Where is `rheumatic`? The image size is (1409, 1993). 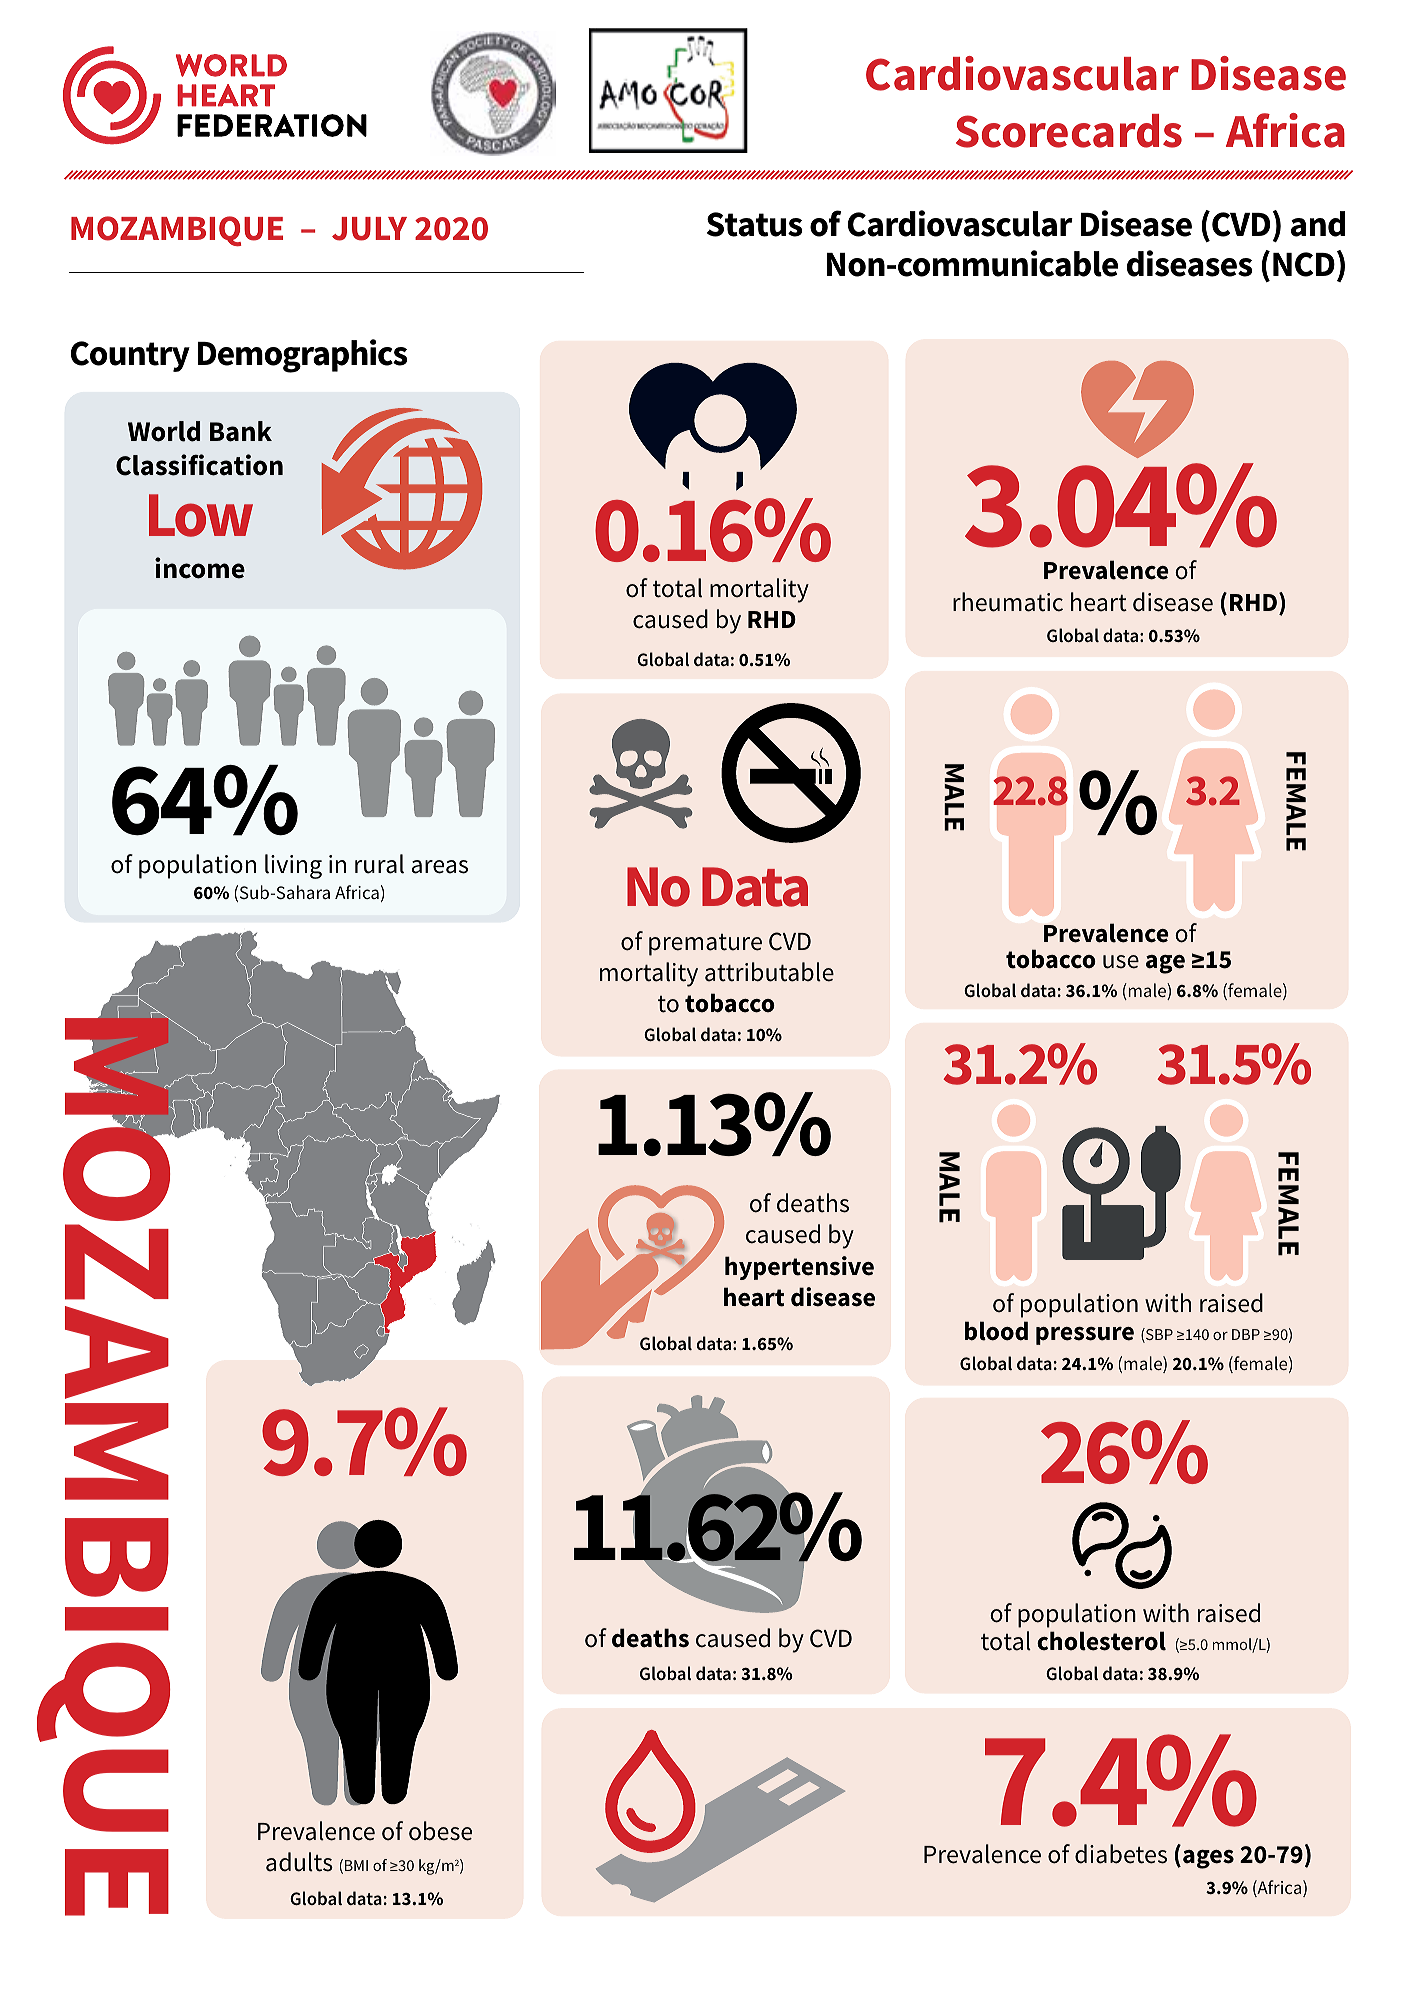
rheumatic is located at coordinates (1008, 602).
